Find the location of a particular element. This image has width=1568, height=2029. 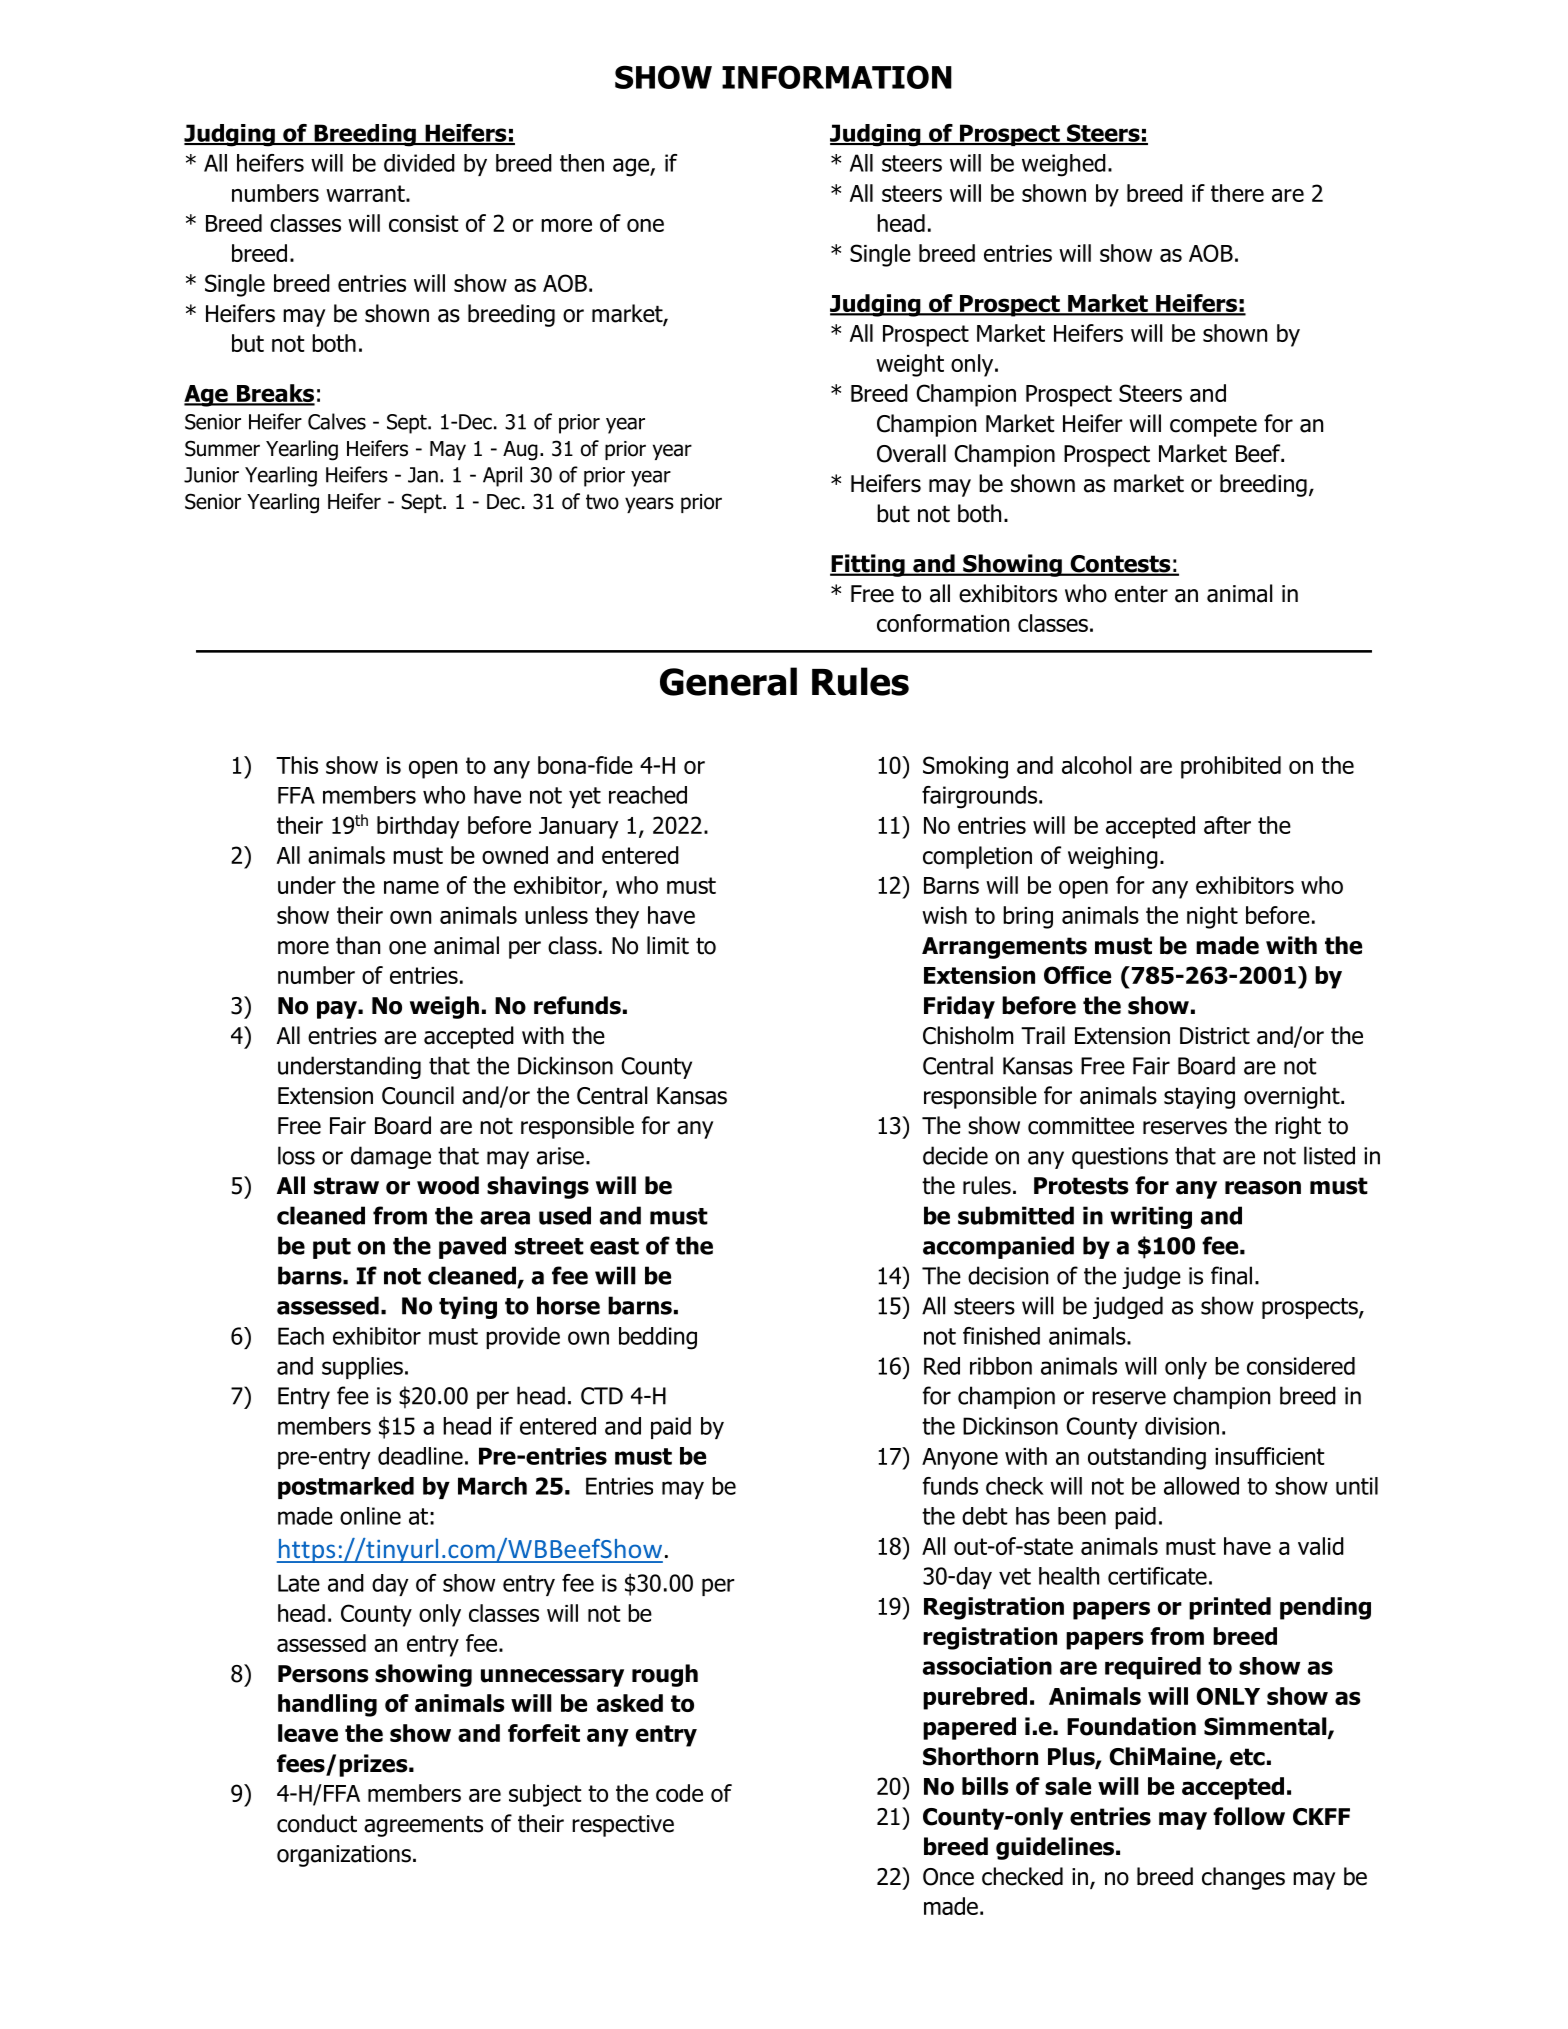

there is located at coordinates (1237, 193).
